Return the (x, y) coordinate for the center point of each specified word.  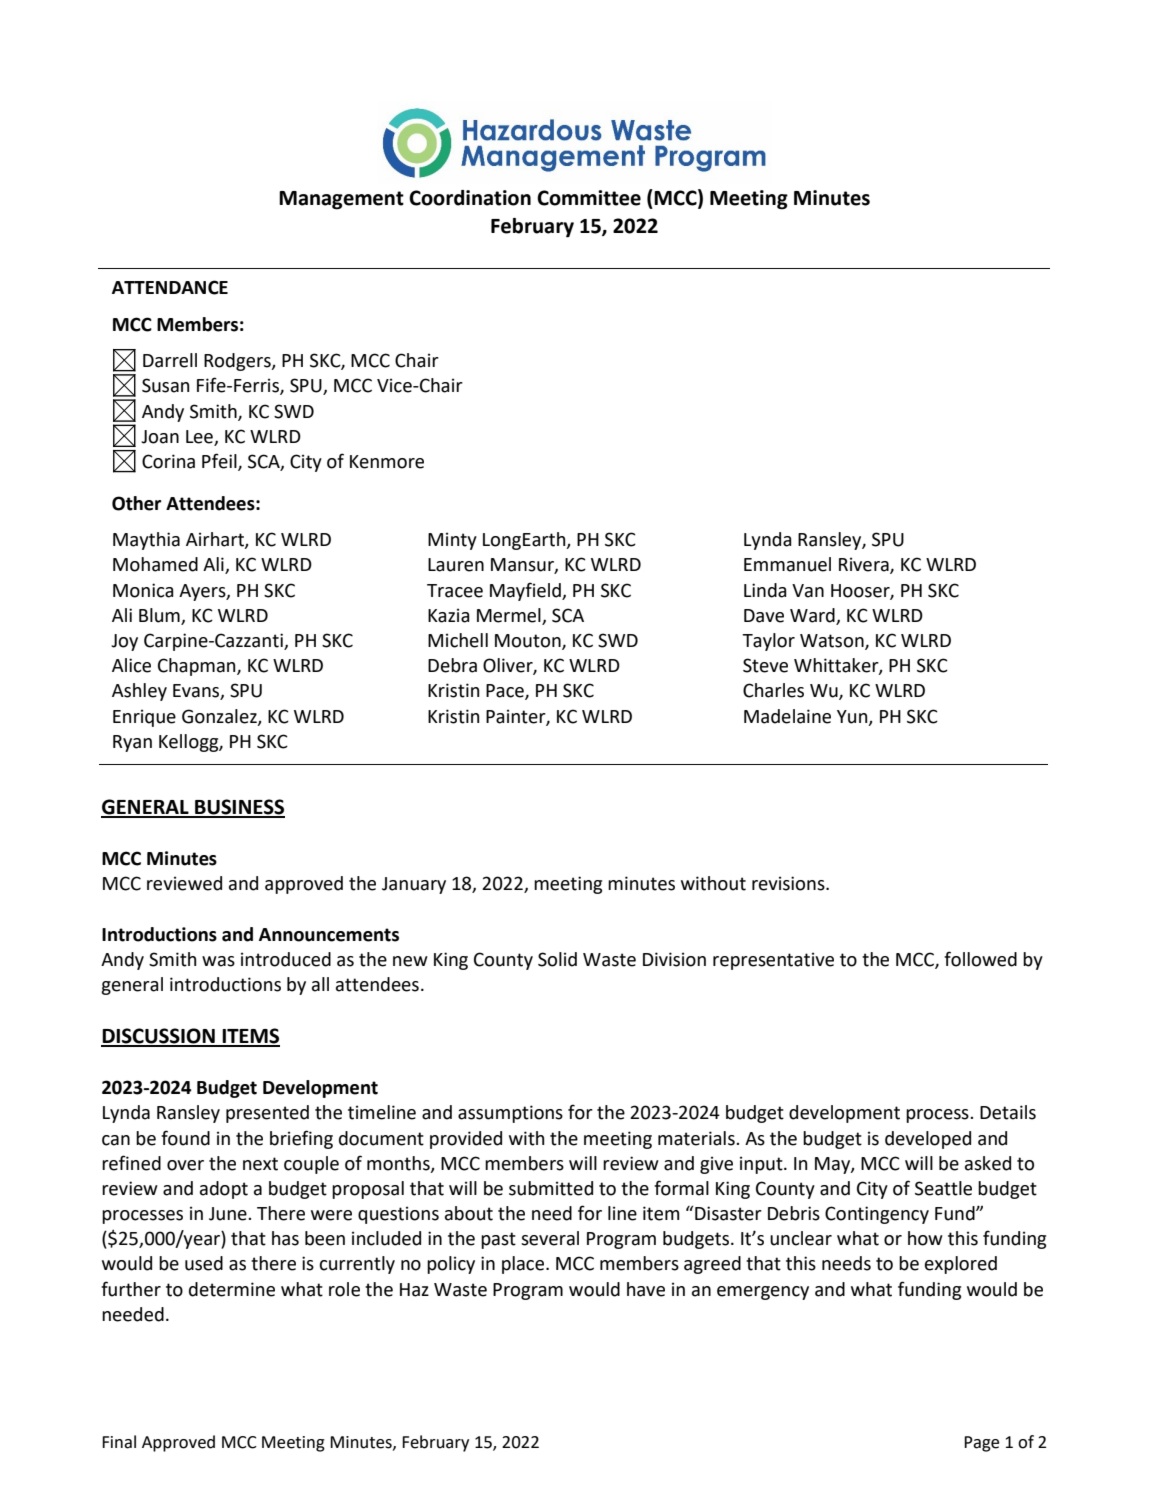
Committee (589, 198)
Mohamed (155, 564)
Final (119, 1442)
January (414, 885)
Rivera (865, 565)
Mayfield (526, 591)
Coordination (470, 198)
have (646, 1289)
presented (267, 1114)
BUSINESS (239, 808)
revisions (789, 883)
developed (928, 1140)
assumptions (510, 1114)
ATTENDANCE (170, 287)
